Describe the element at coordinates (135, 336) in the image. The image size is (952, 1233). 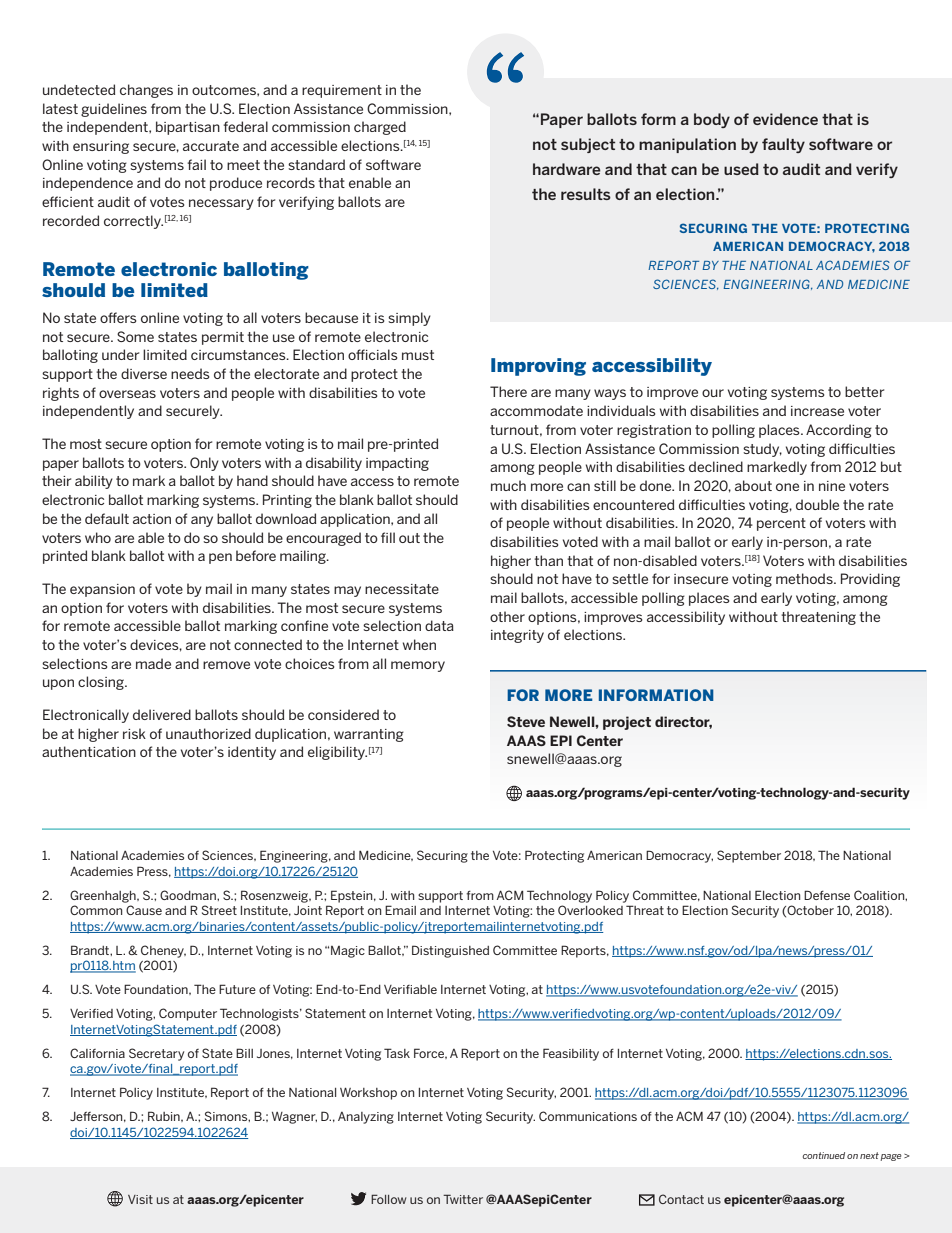
I see `Some` at that location.
